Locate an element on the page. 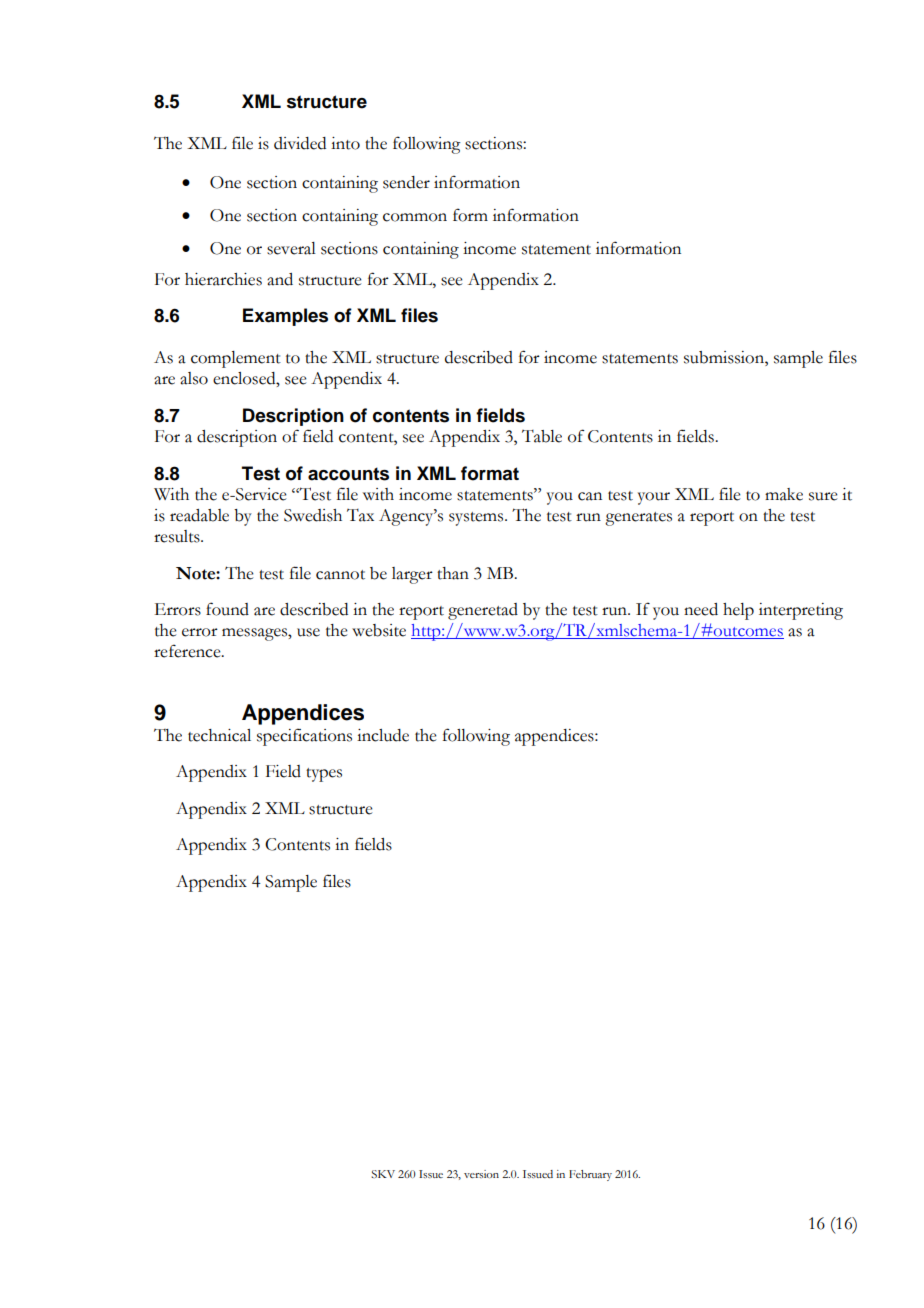 Image resolution: width=924 pixels, height=1308 pixels. include is located at coordinates (383, 735).
